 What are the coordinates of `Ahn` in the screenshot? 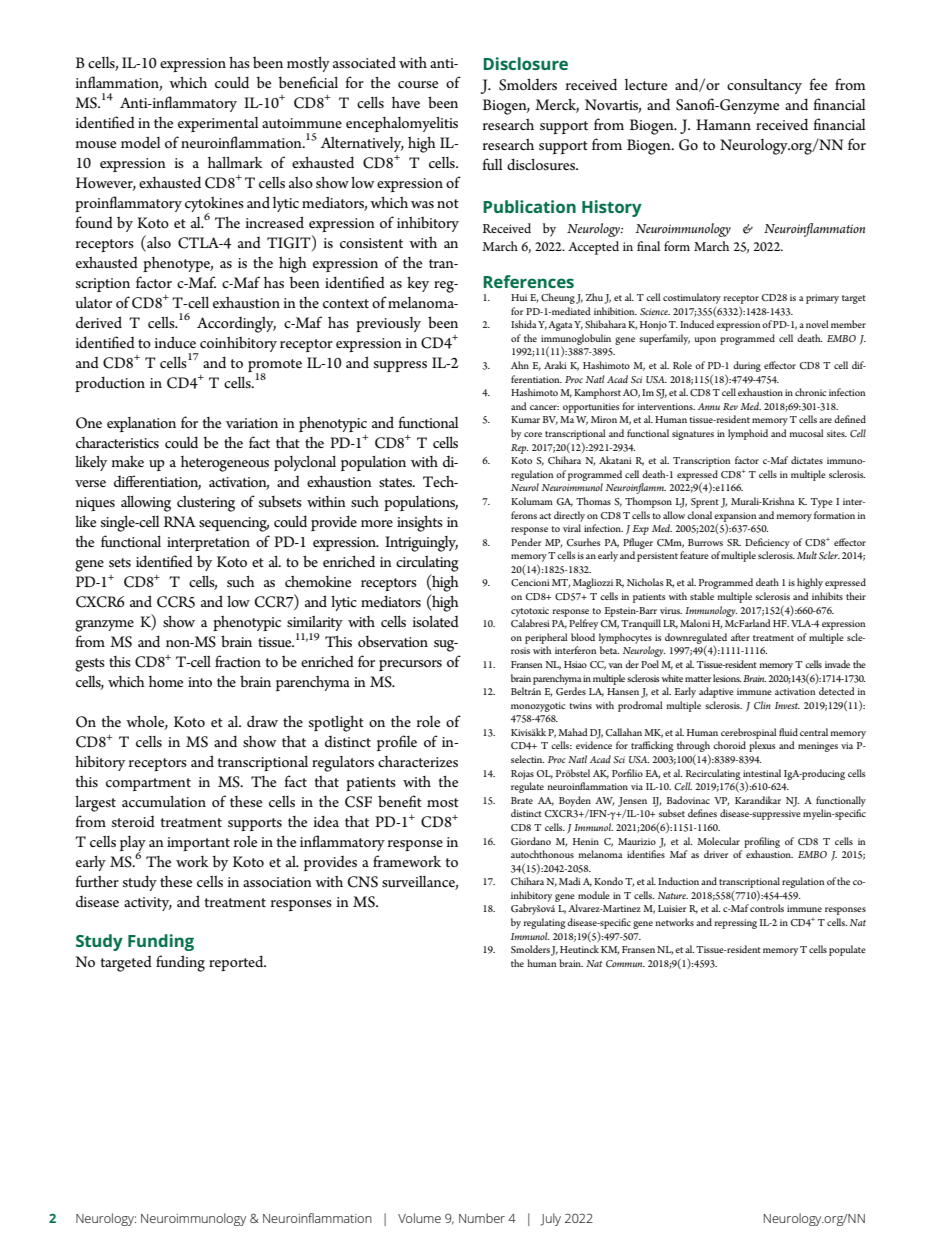 It's located at (520, 365).
